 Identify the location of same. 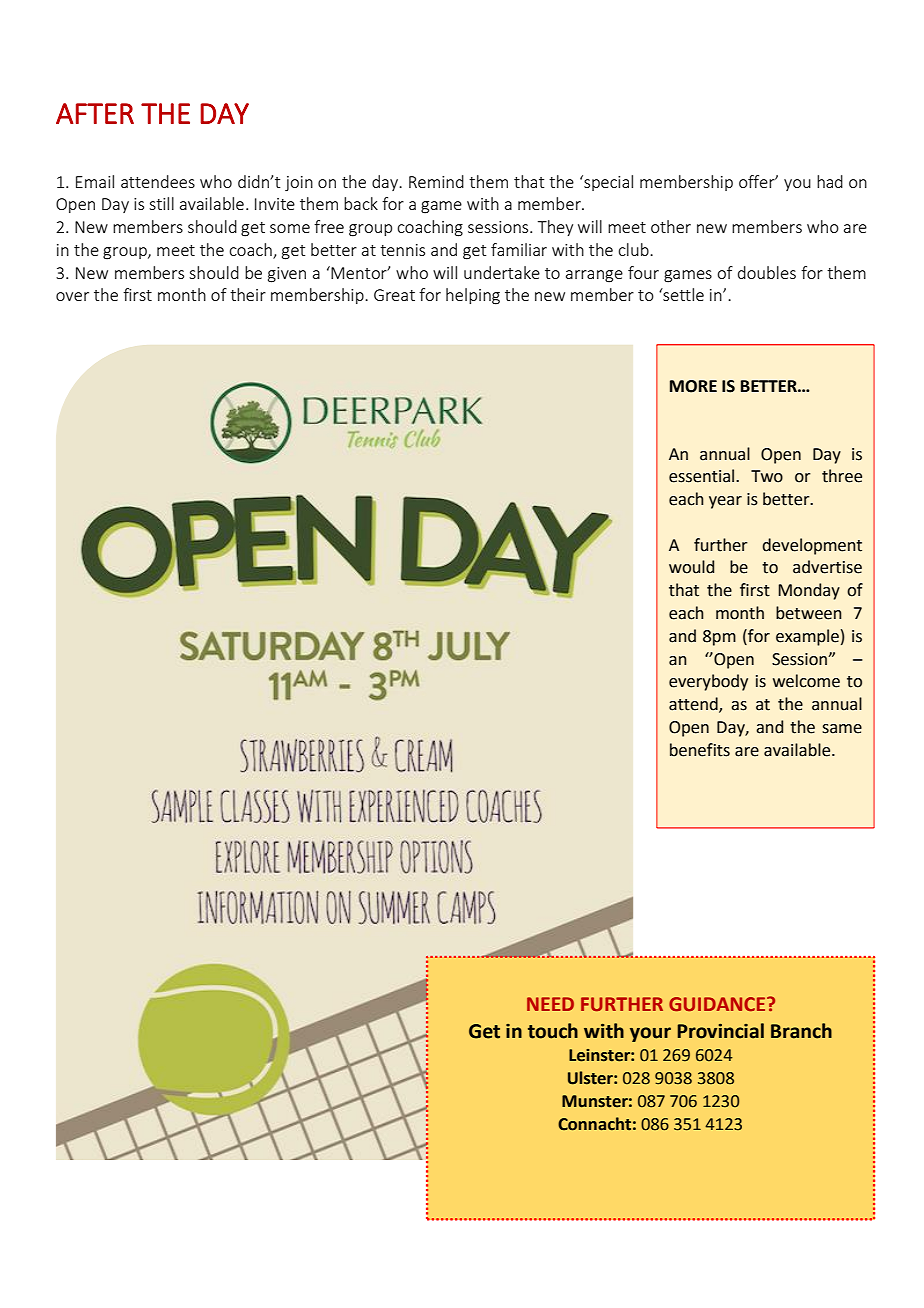
(842, 729).
